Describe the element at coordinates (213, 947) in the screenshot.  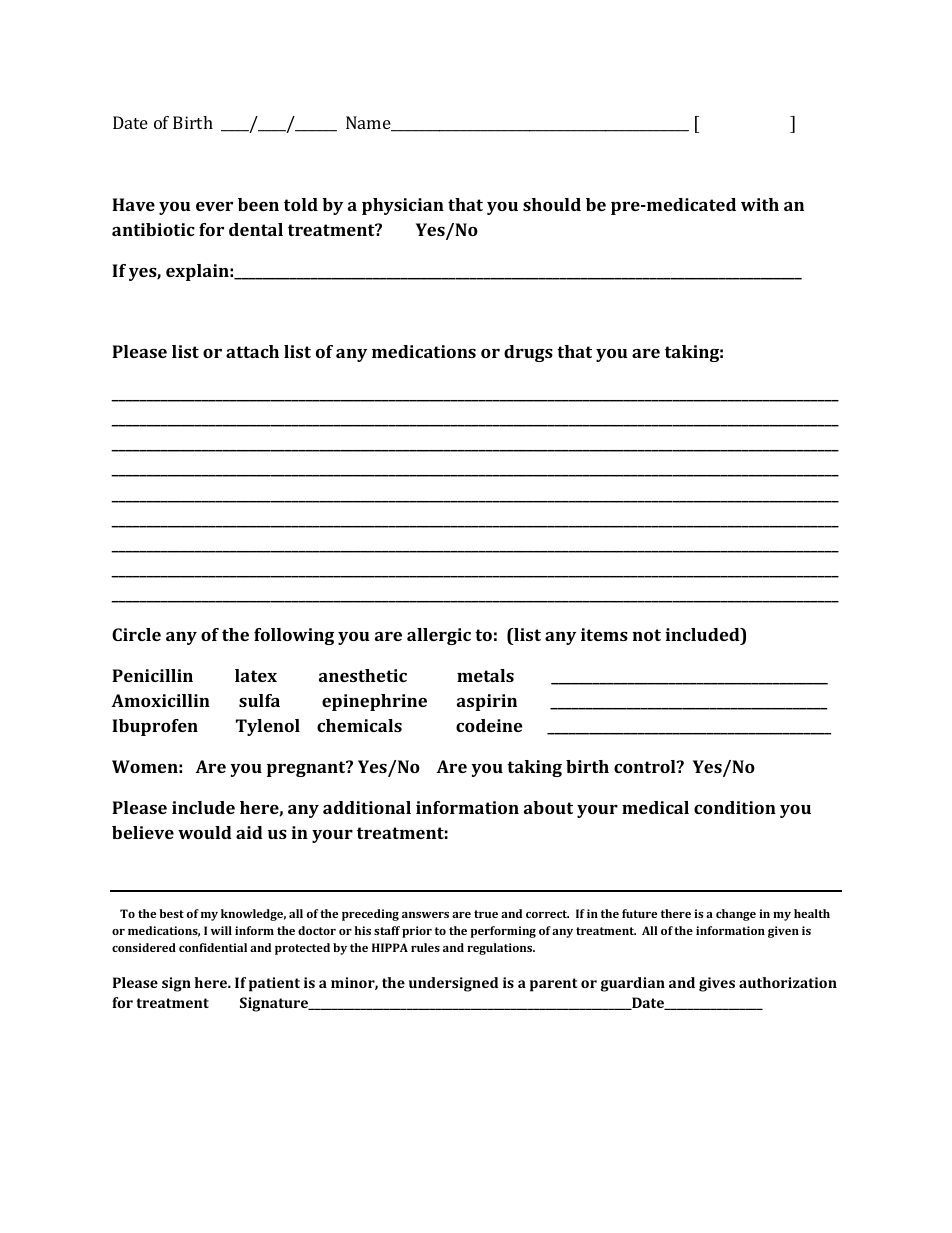
I see `confidential` at that location.
